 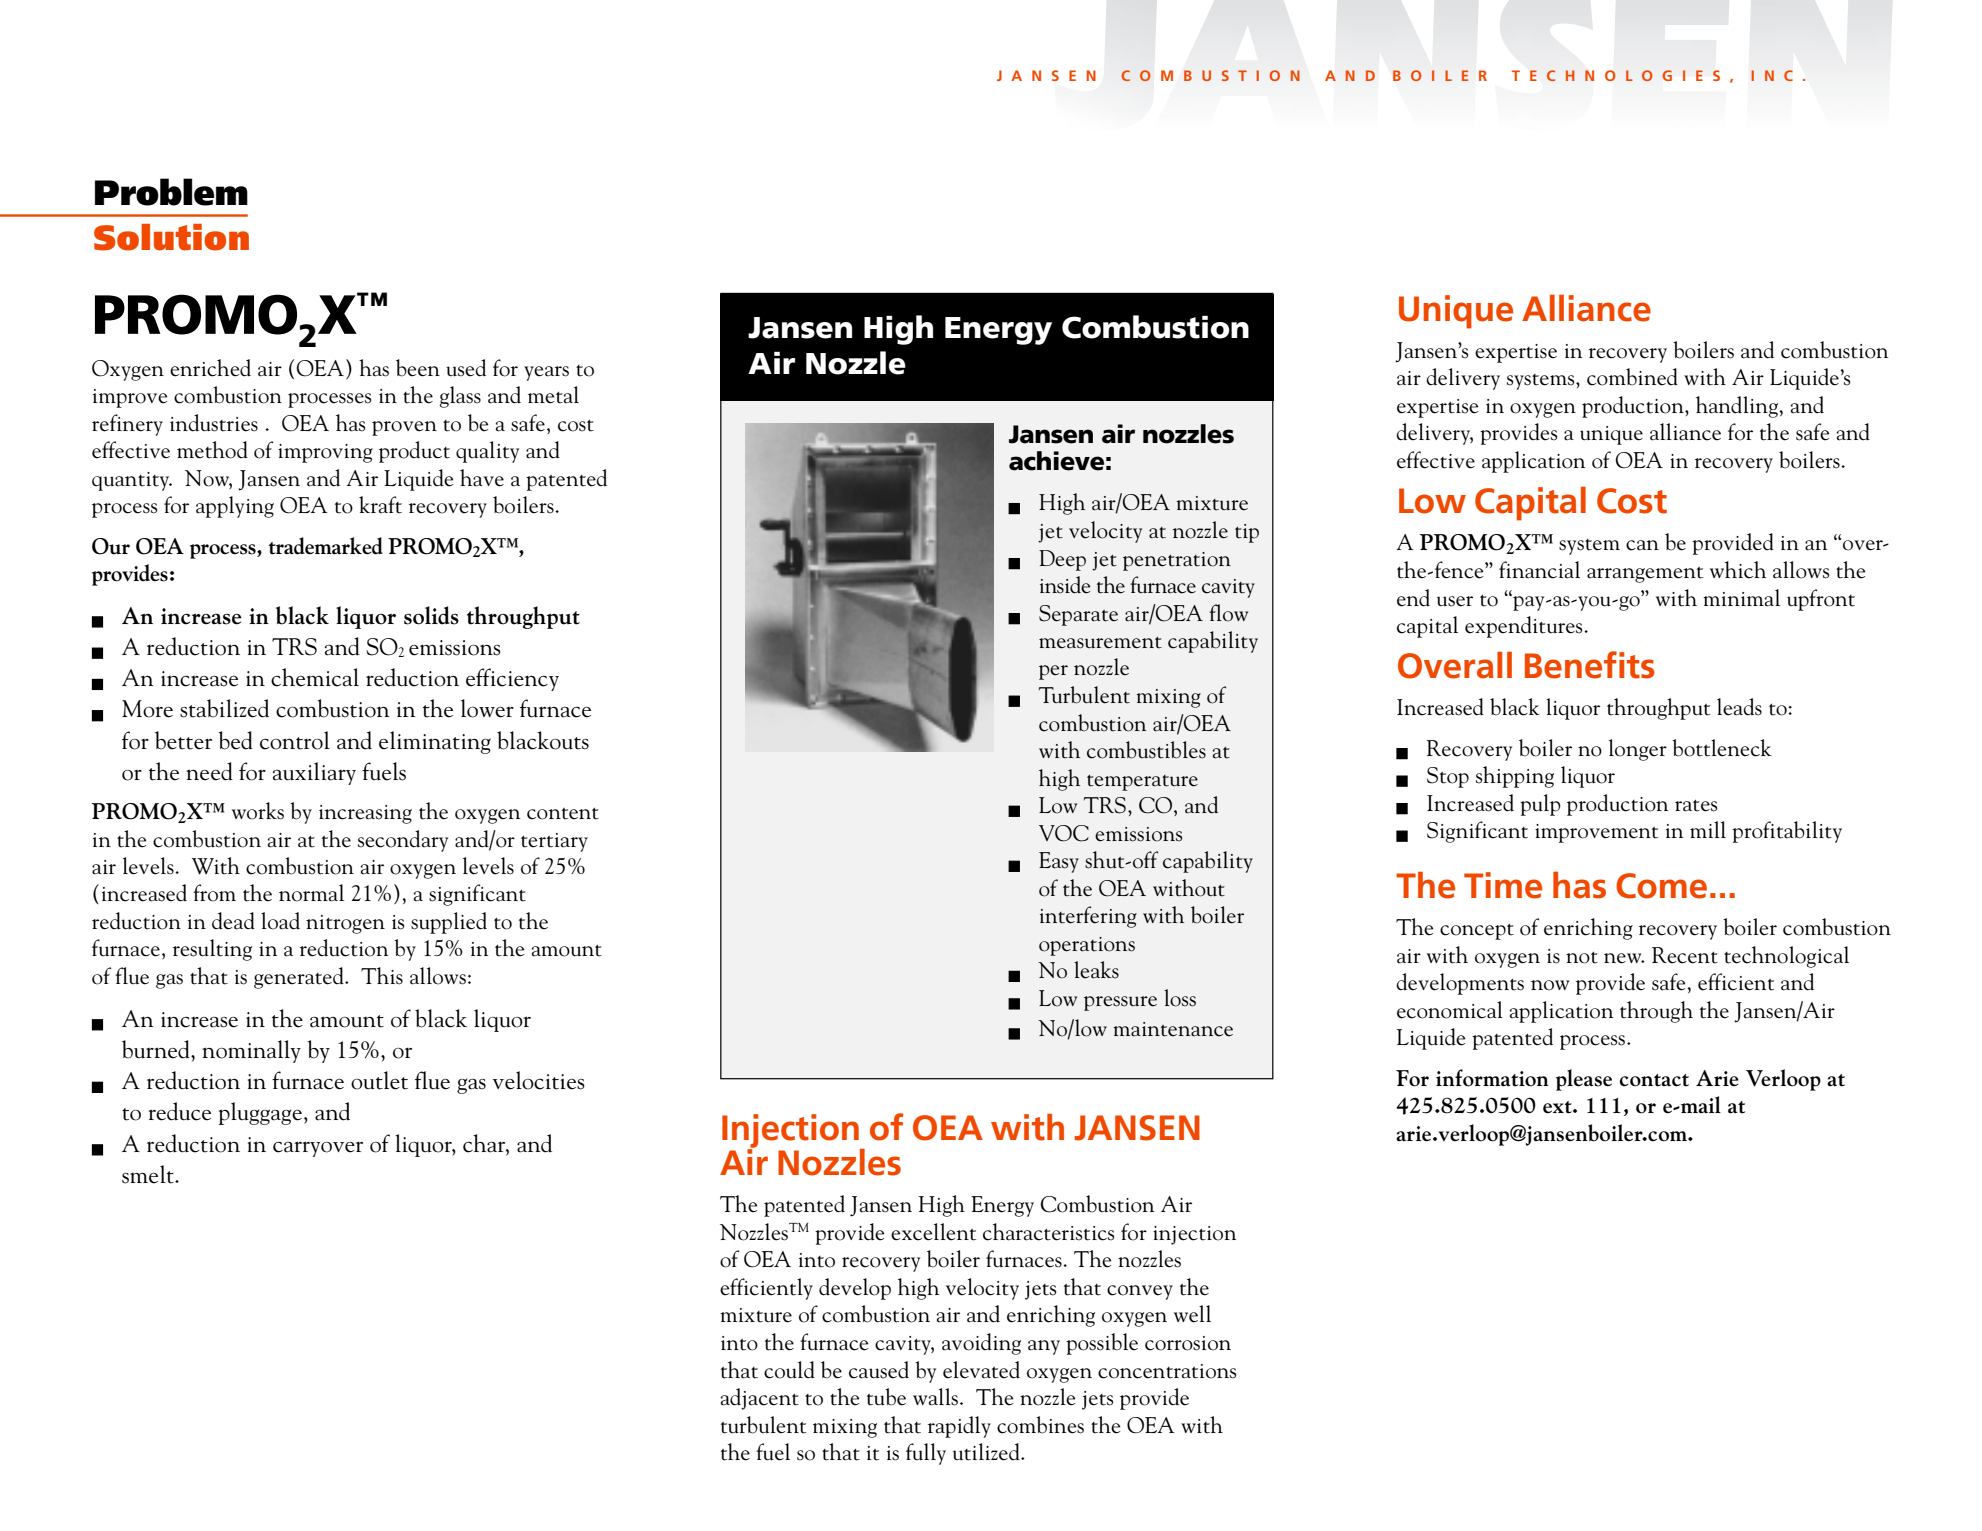 What do you see at coordinates (1632, 377) in the screenshot?
I see `combined` at bounding box center [1632, 377].
